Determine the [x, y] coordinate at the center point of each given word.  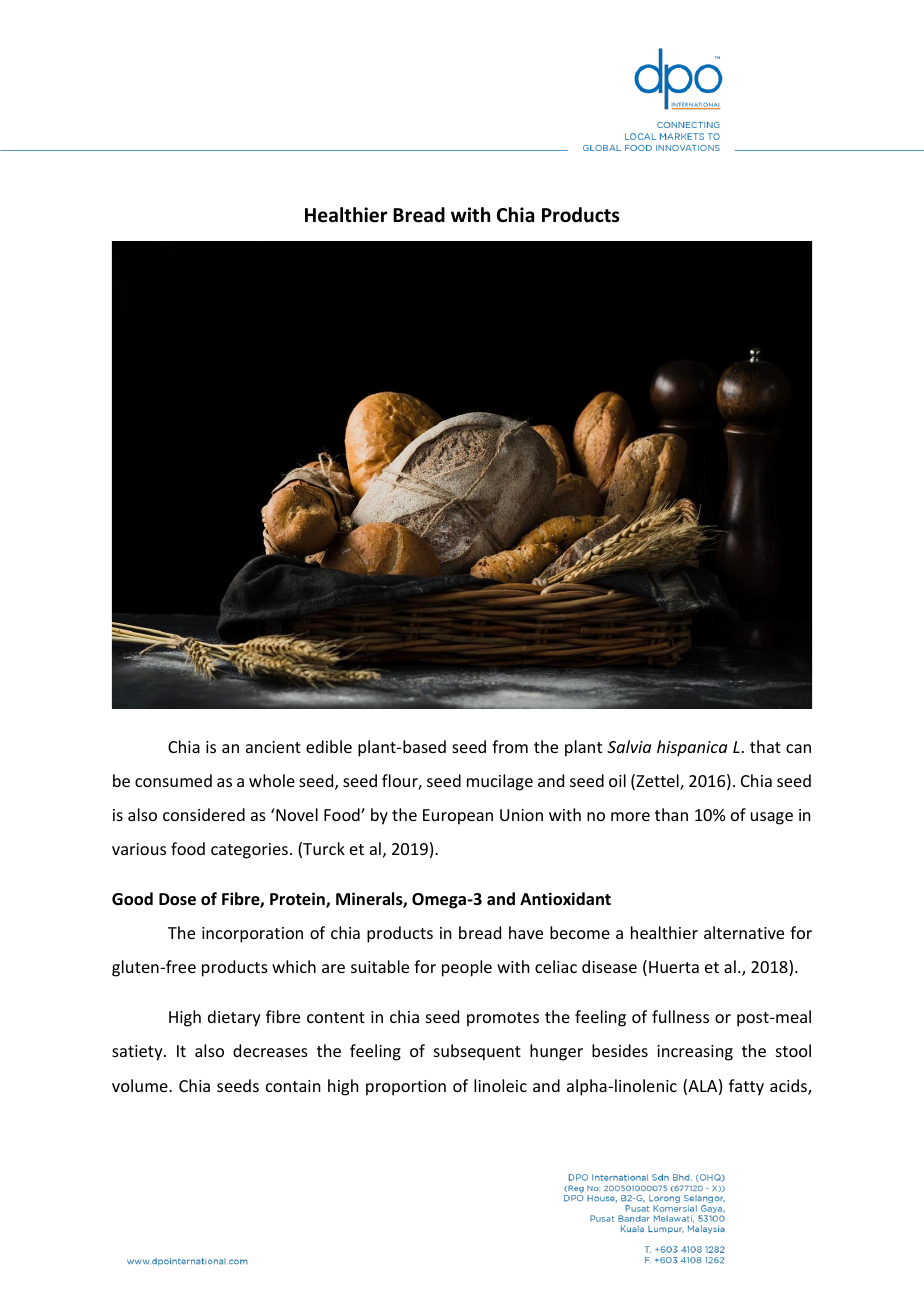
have [526, 932]
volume [141, 1085]
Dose [177, 899]
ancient [273, 747]
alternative [744, 932]
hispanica [692, 748]
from [510, 746]
